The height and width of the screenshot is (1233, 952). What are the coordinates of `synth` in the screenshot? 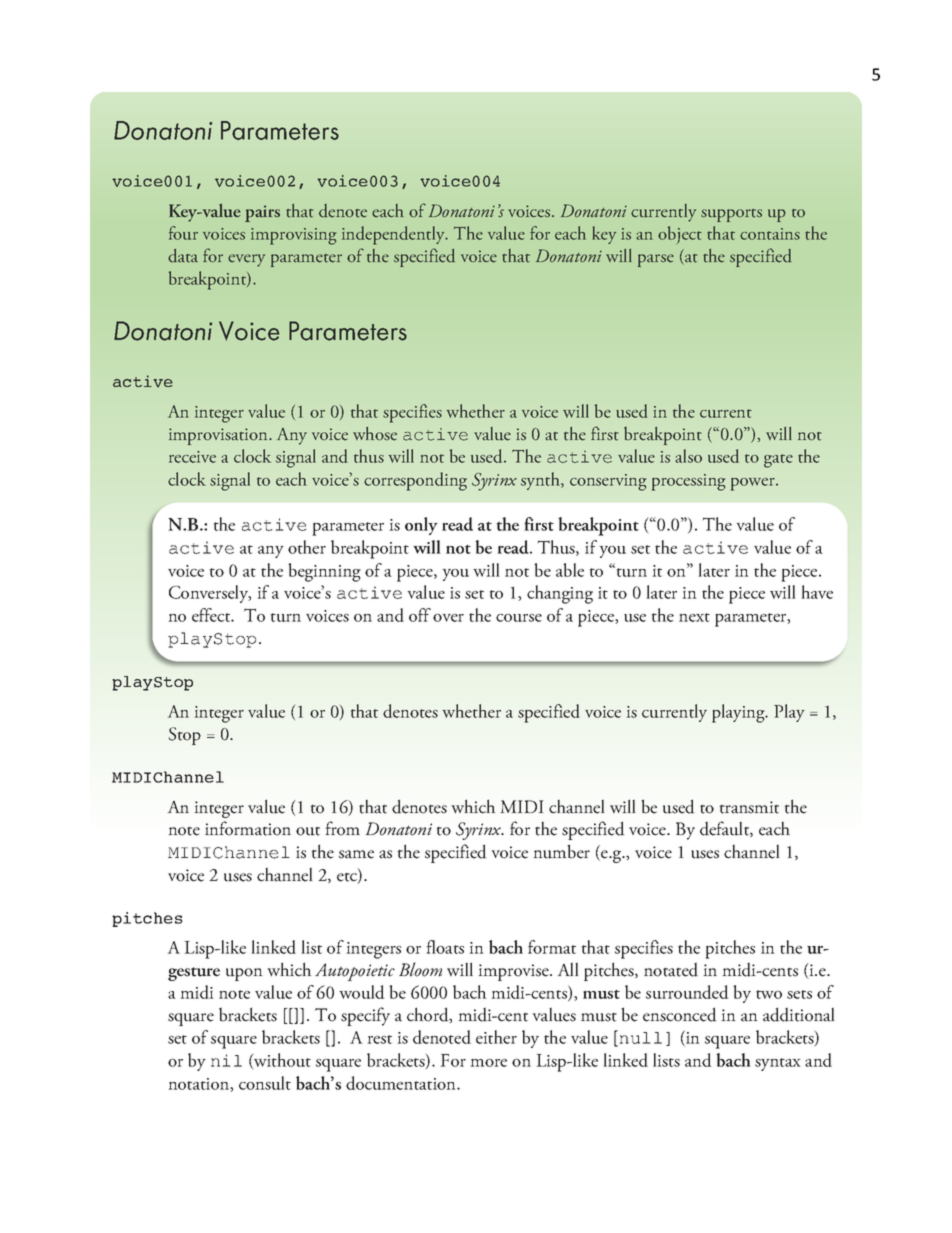 It's located at (541, 481).
